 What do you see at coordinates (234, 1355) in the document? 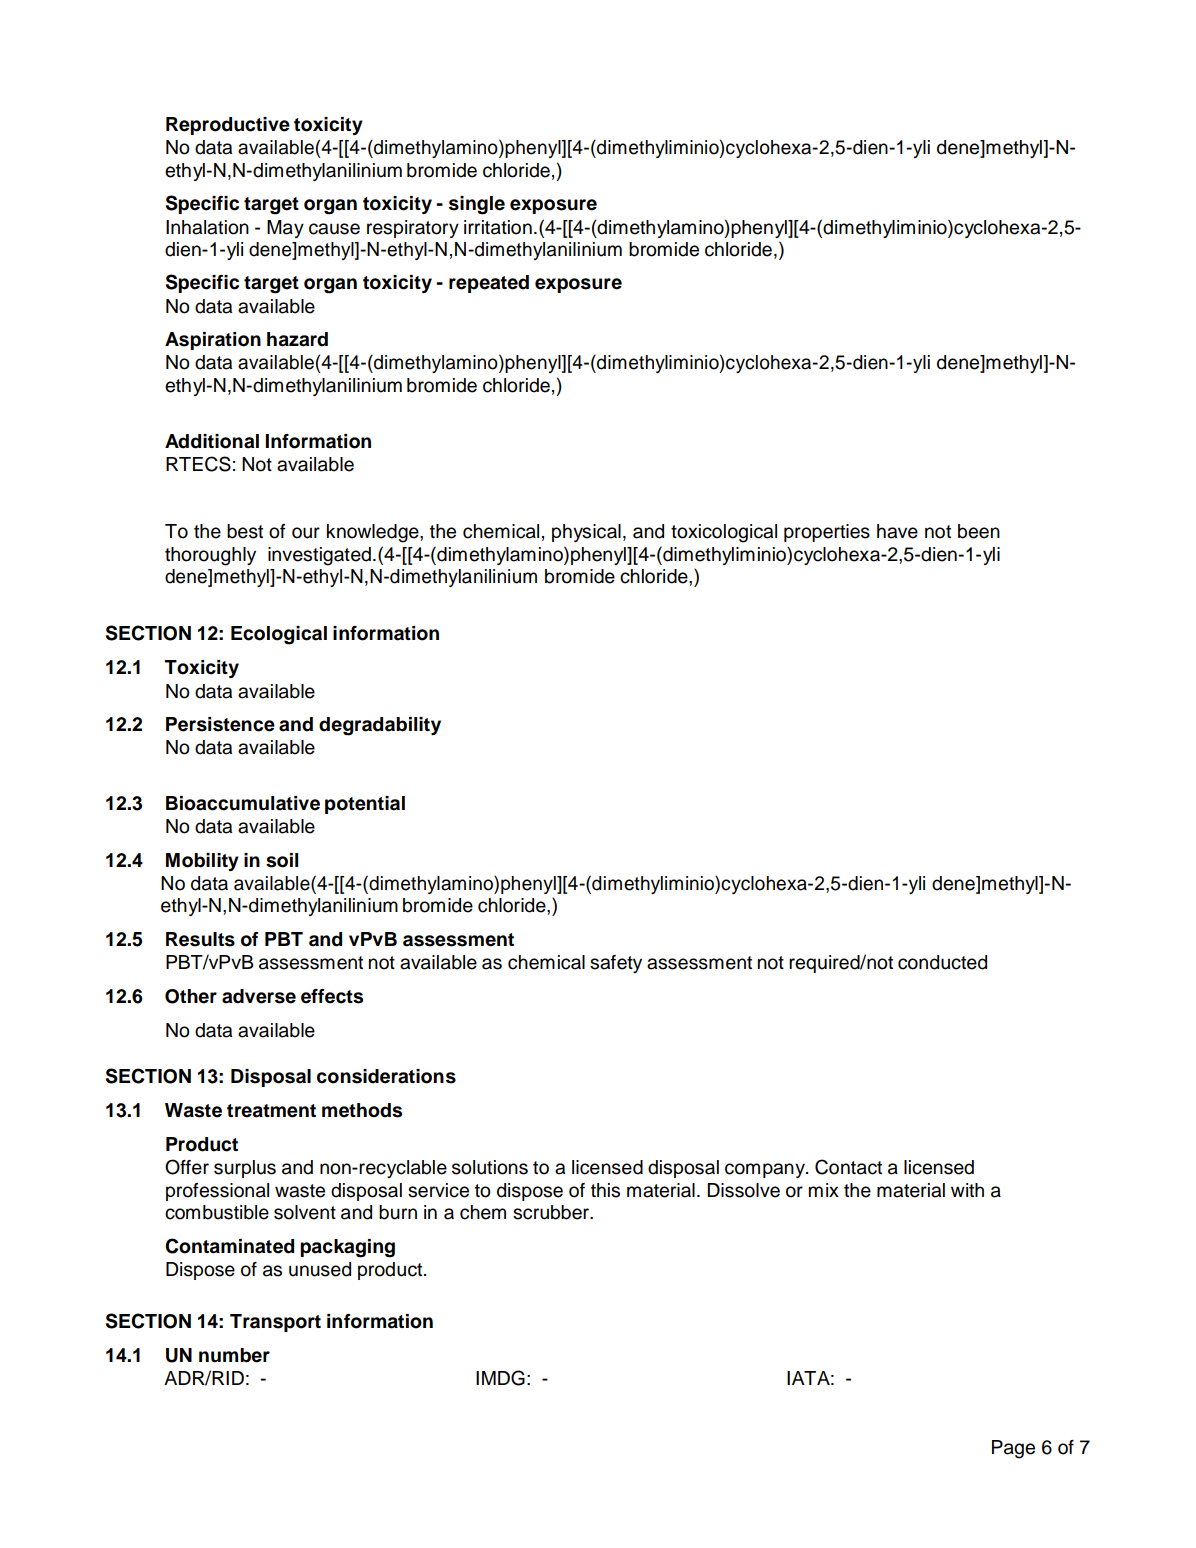
I see `number` at bounding box center [234, 1355].
